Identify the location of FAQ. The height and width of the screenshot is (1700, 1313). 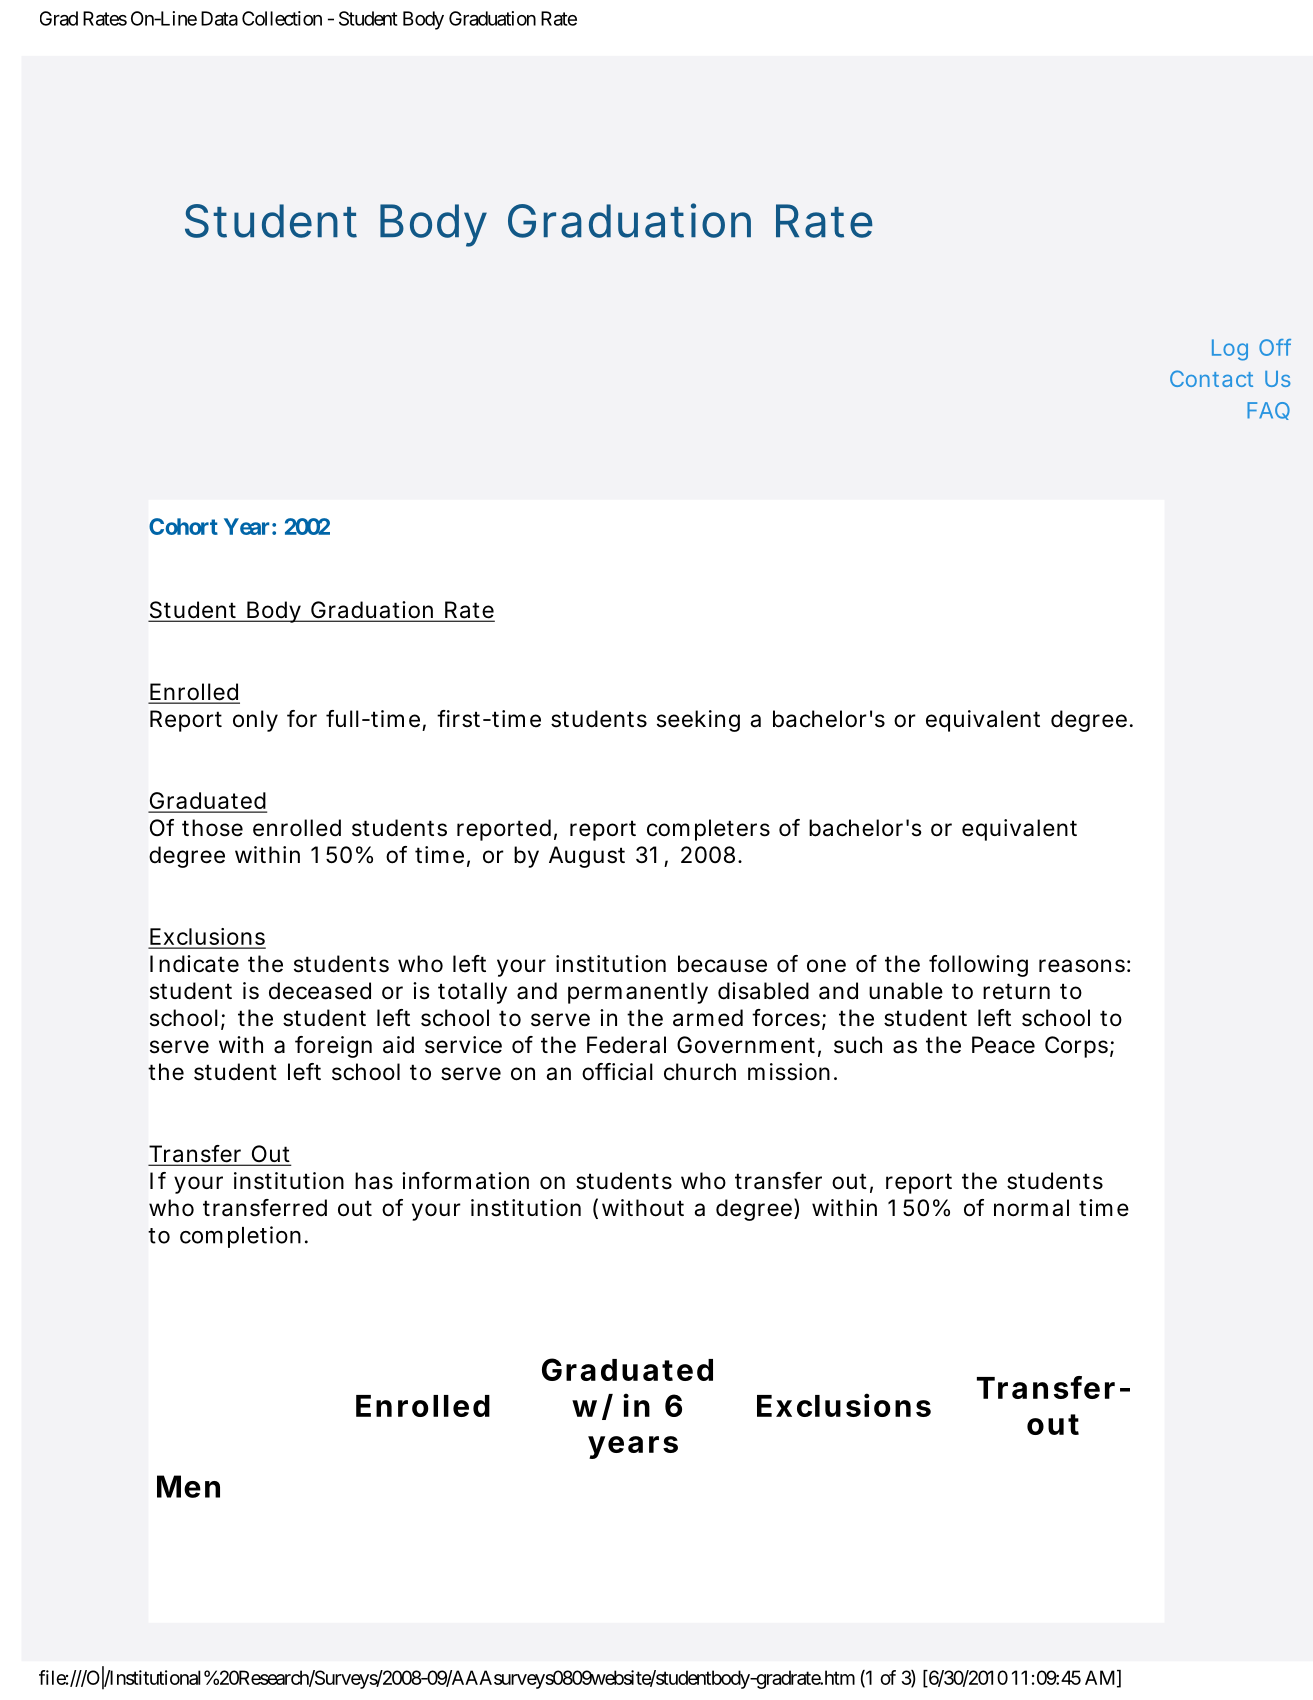
(1268, 411).
